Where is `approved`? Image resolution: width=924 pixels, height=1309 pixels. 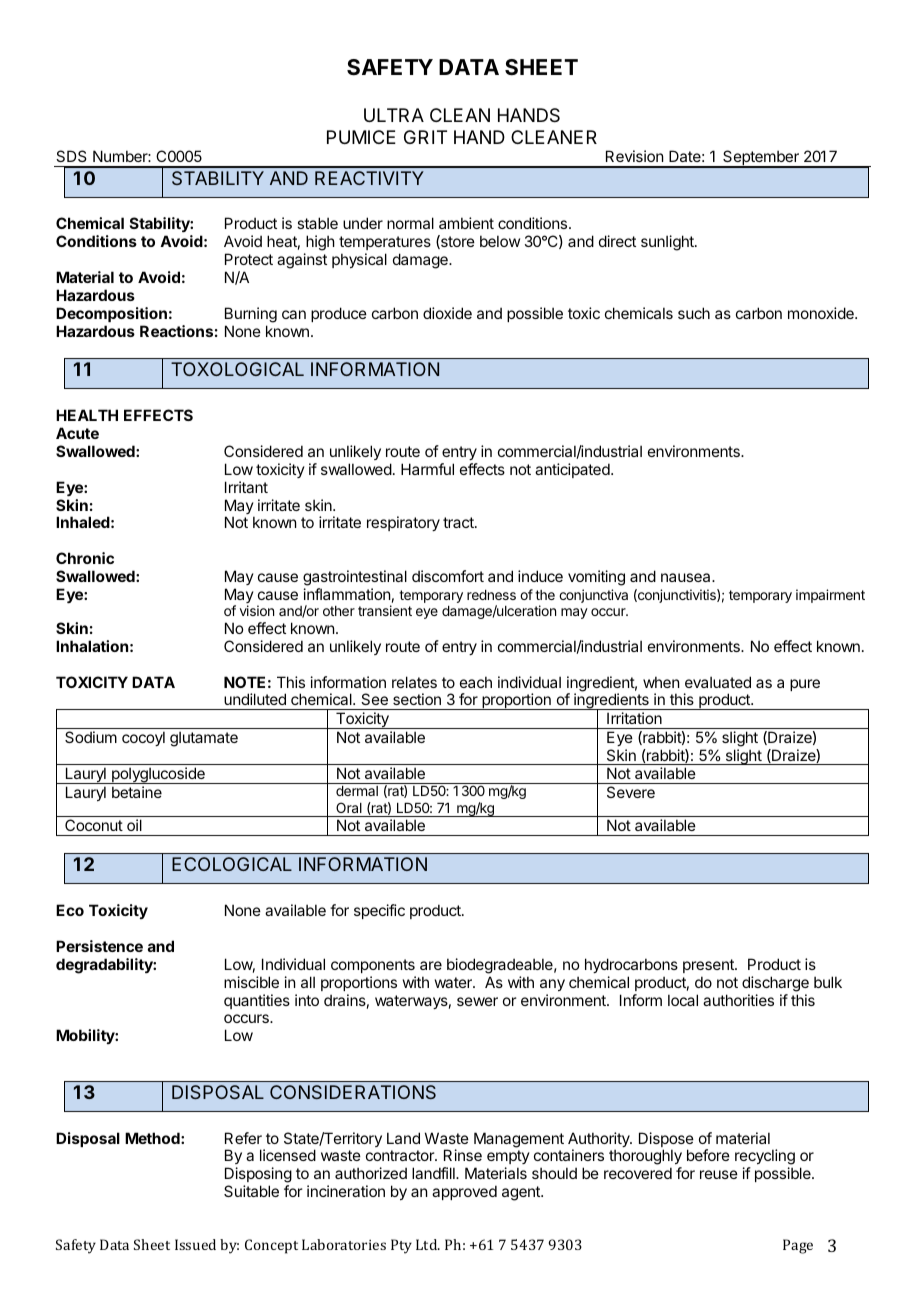
approved is located at coordinates (464, 1192).
